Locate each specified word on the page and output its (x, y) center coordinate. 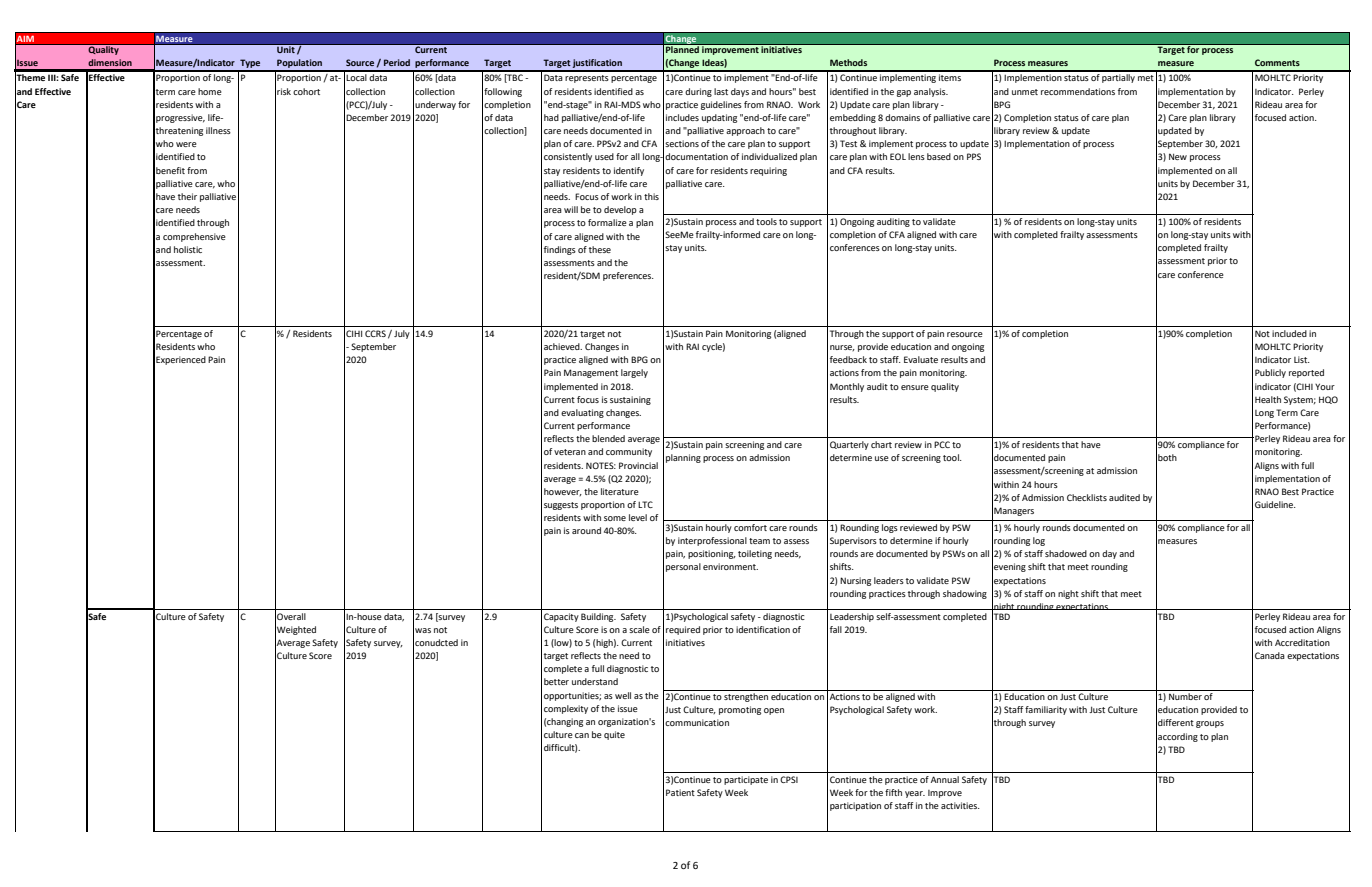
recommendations (1078, 91)
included (1289, 333)
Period (397, 62)
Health (1268, 399)
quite (614, 735)
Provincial (638, 465)
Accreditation (1302, 642)
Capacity (561, 617)
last (721, 91)
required (683, 630)
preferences (628, 276)
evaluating (582, 413)
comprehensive (194, 237)
